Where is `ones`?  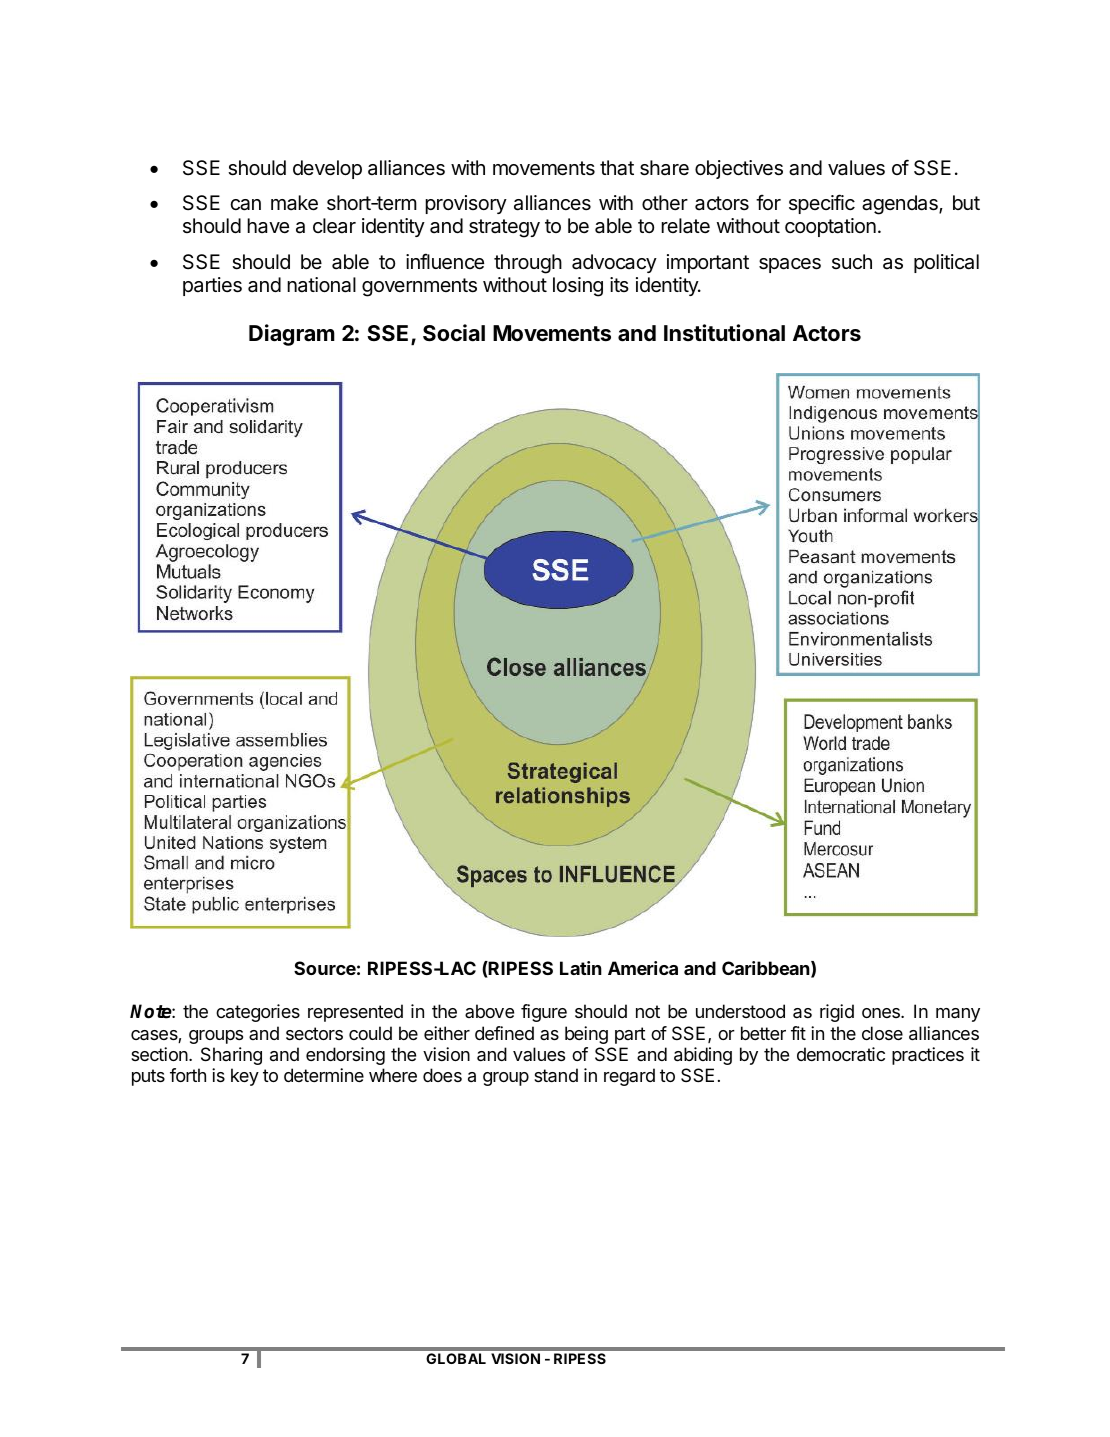 ones is located at coordinates (882, 1013).
